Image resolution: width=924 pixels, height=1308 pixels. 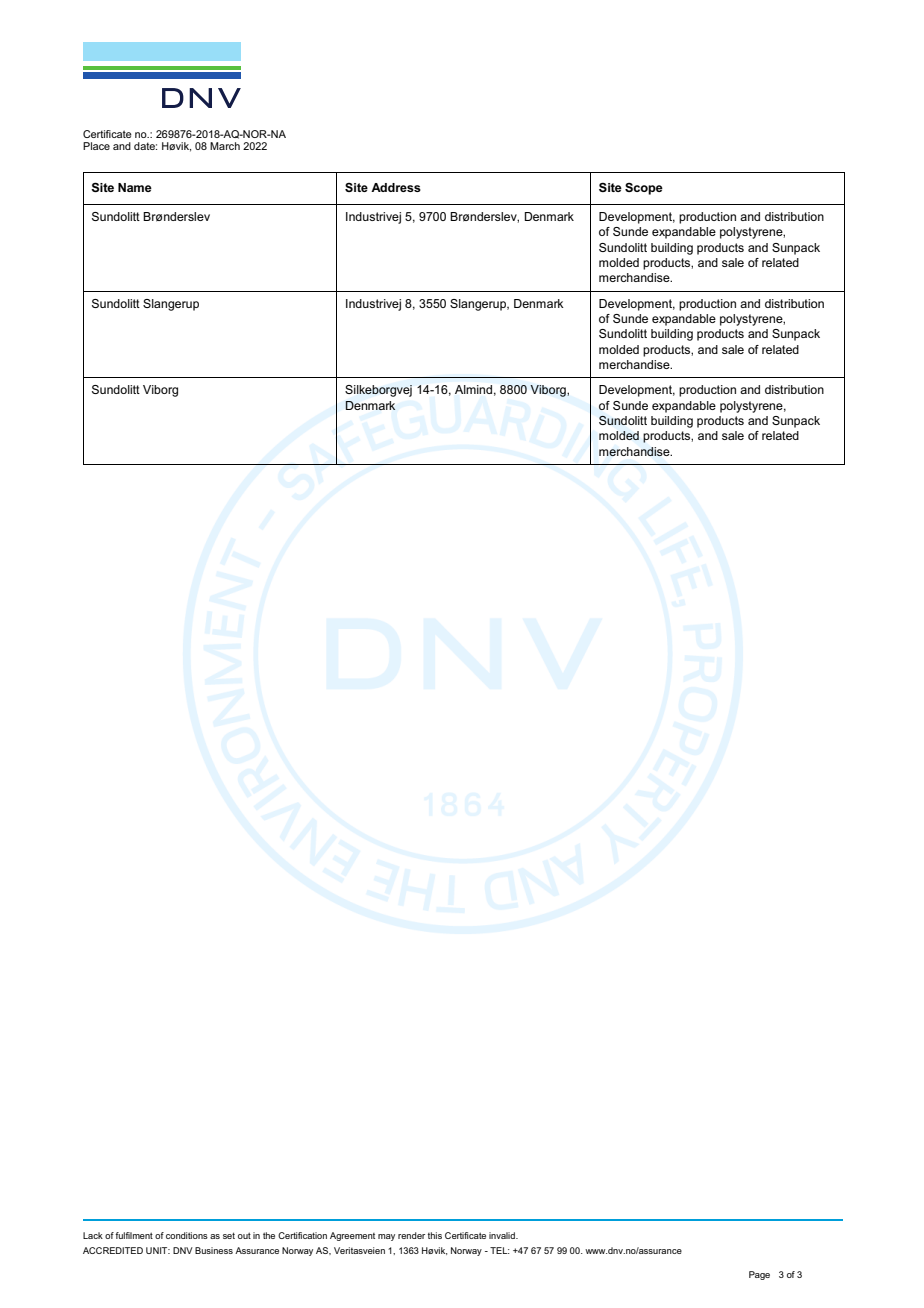 What do you see at coordinates (396, 187) in the page?
I see `Address` at bounding box center [396, 187].
